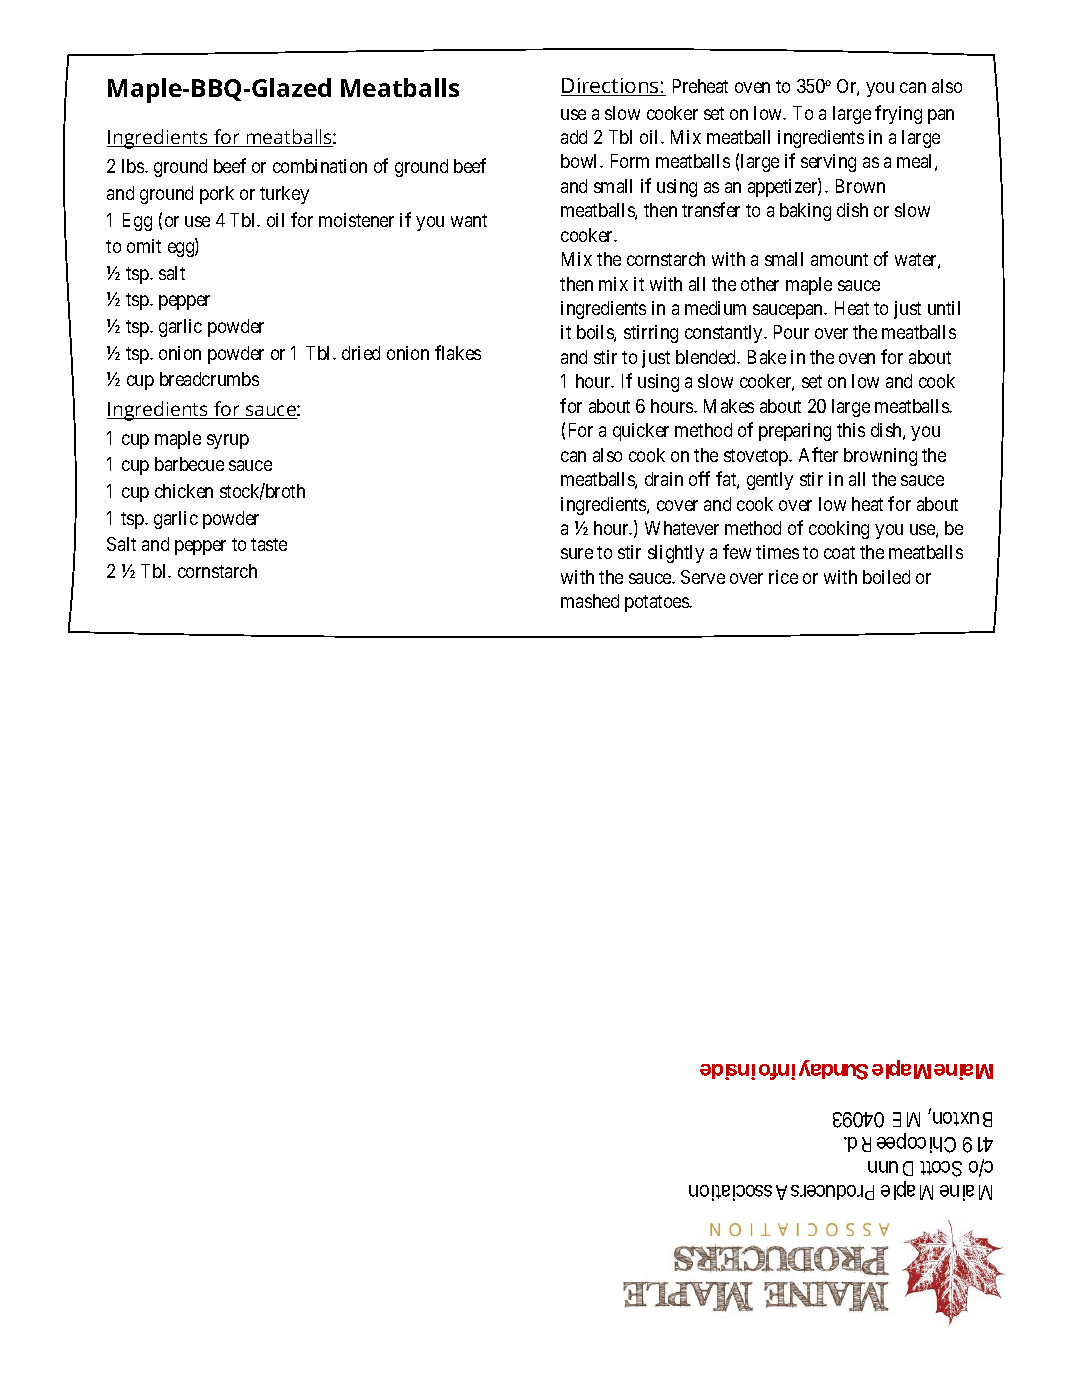  Describe the element at coordinates (189, 464) in the page. I see `barbecue` at that location.
